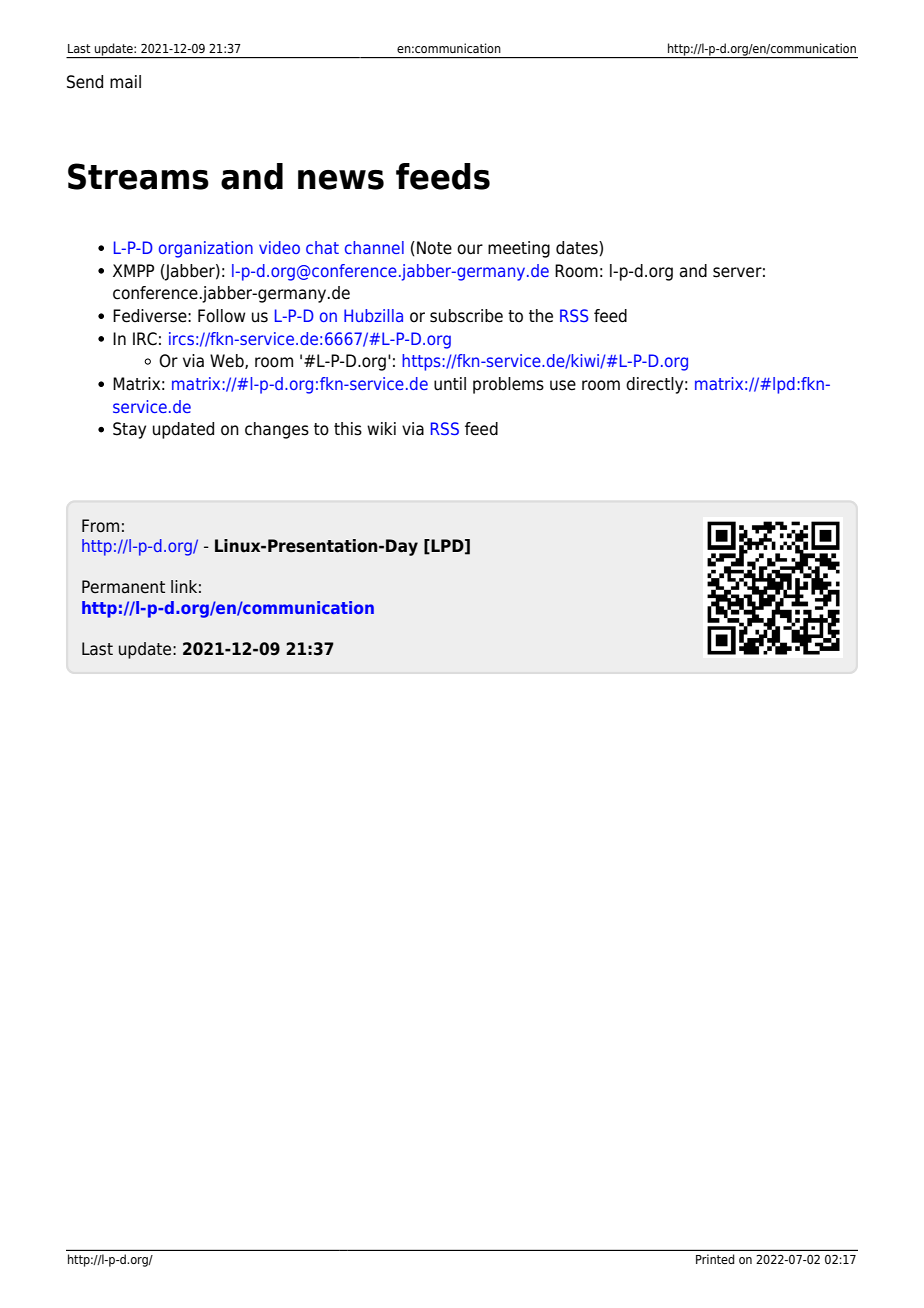 The width and height of the screenshot is (924, 1308). I want to click on From, so click(100, 526).
